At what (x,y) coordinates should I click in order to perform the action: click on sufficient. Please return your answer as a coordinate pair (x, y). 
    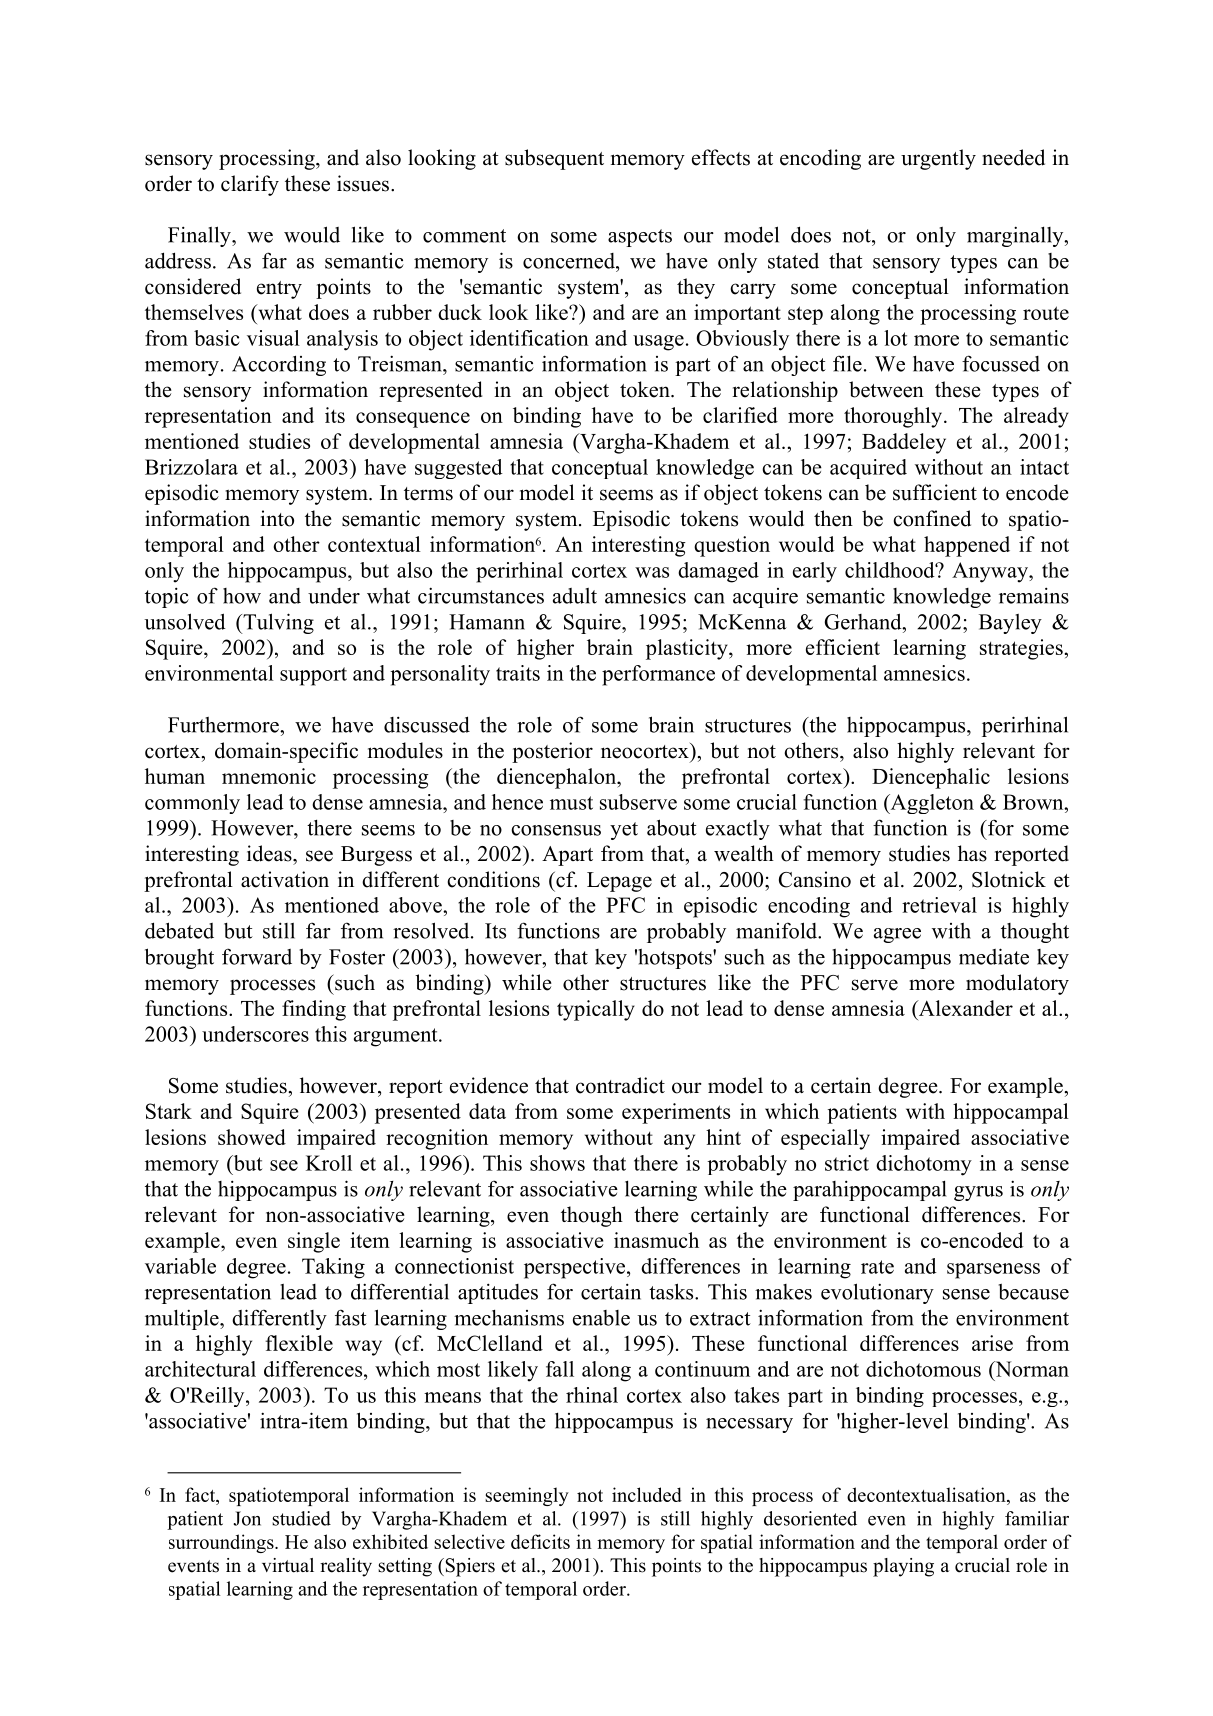
    Looking at the image, I should click on (935, 492).
